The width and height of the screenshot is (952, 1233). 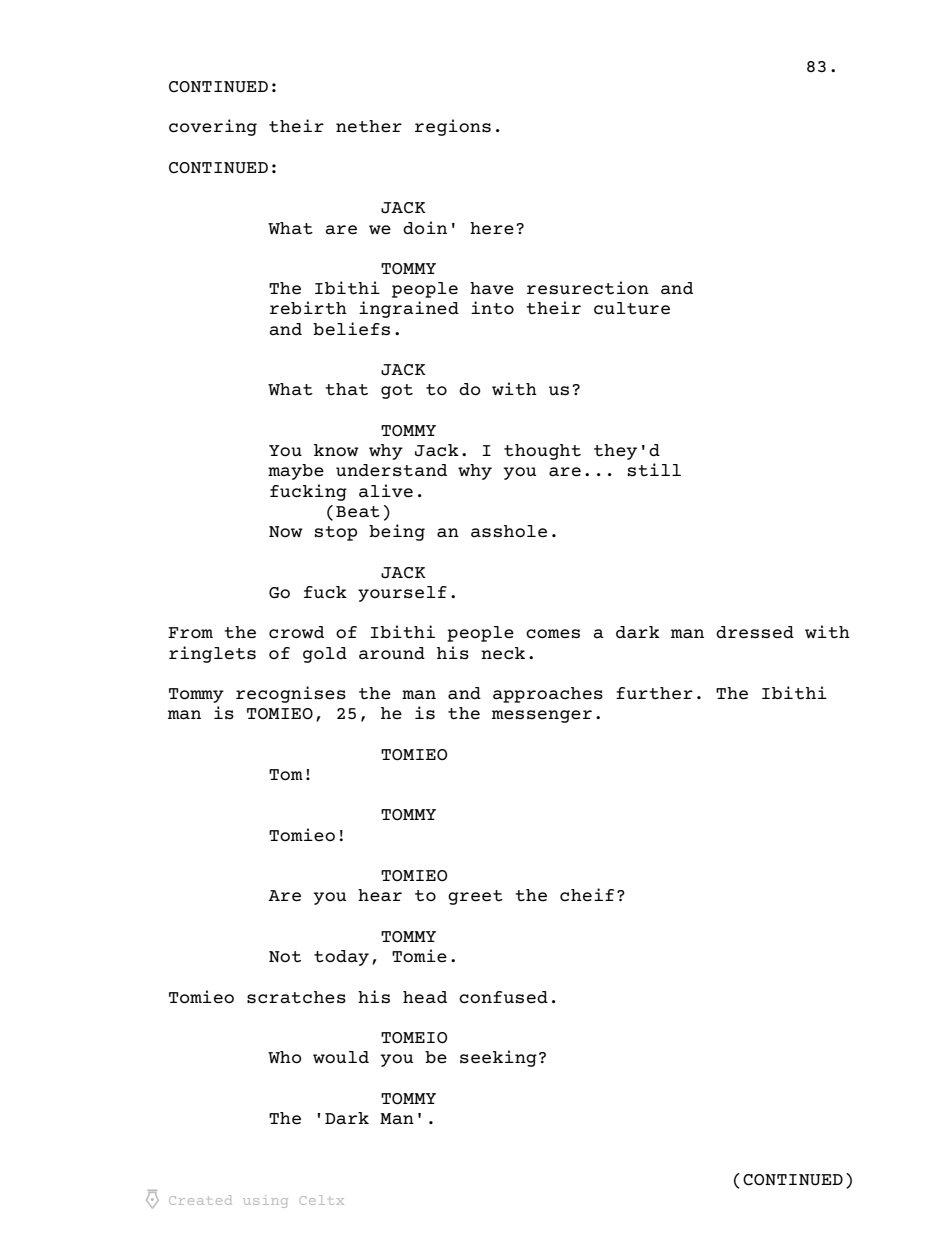 I want to click on using, so click(x=265, y=1201).
